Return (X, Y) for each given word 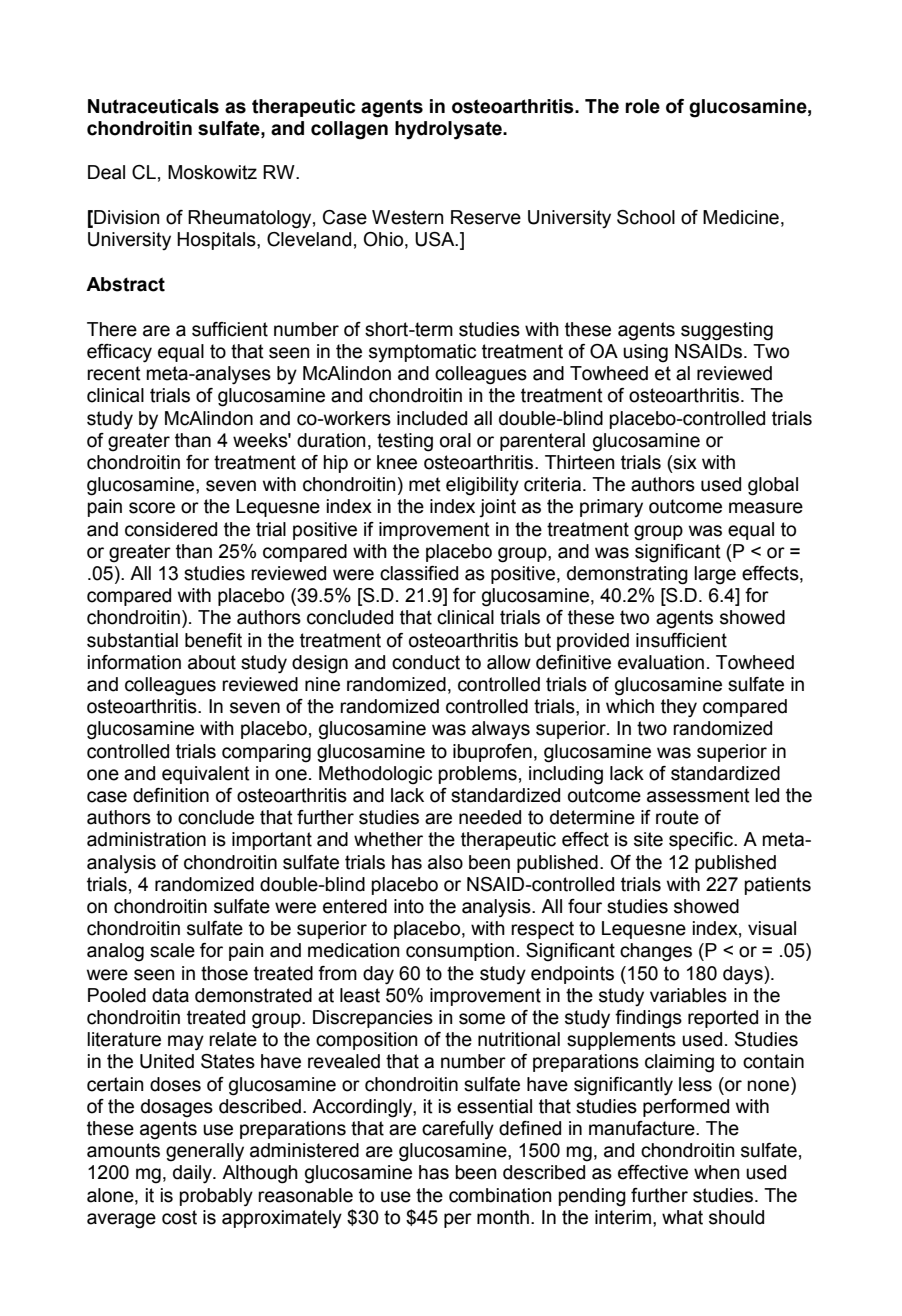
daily (193, 1174)
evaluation (661, 662)
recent (114, 373)
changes (656, 952)
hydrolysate (449, 130)
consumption (460, 952)
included (432, 418)
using (645, 353)
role (642, 106)
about (212, 662)
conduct (426, 662)
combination (500, 1195)
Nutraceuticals (153, 106)
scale (172, 950)
